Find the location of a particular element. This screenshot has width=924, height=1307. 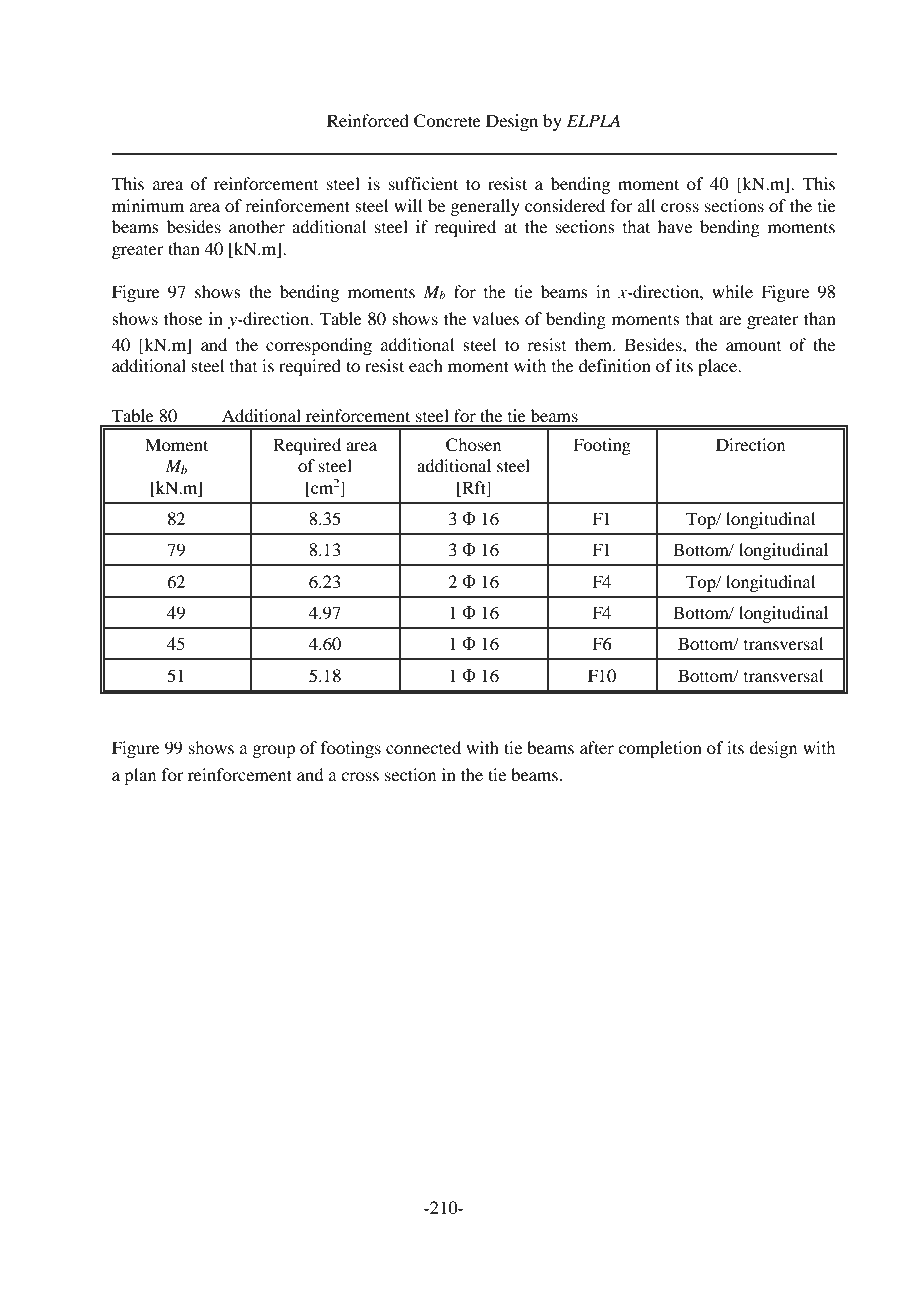

have is located at coordinates (675, 226).
